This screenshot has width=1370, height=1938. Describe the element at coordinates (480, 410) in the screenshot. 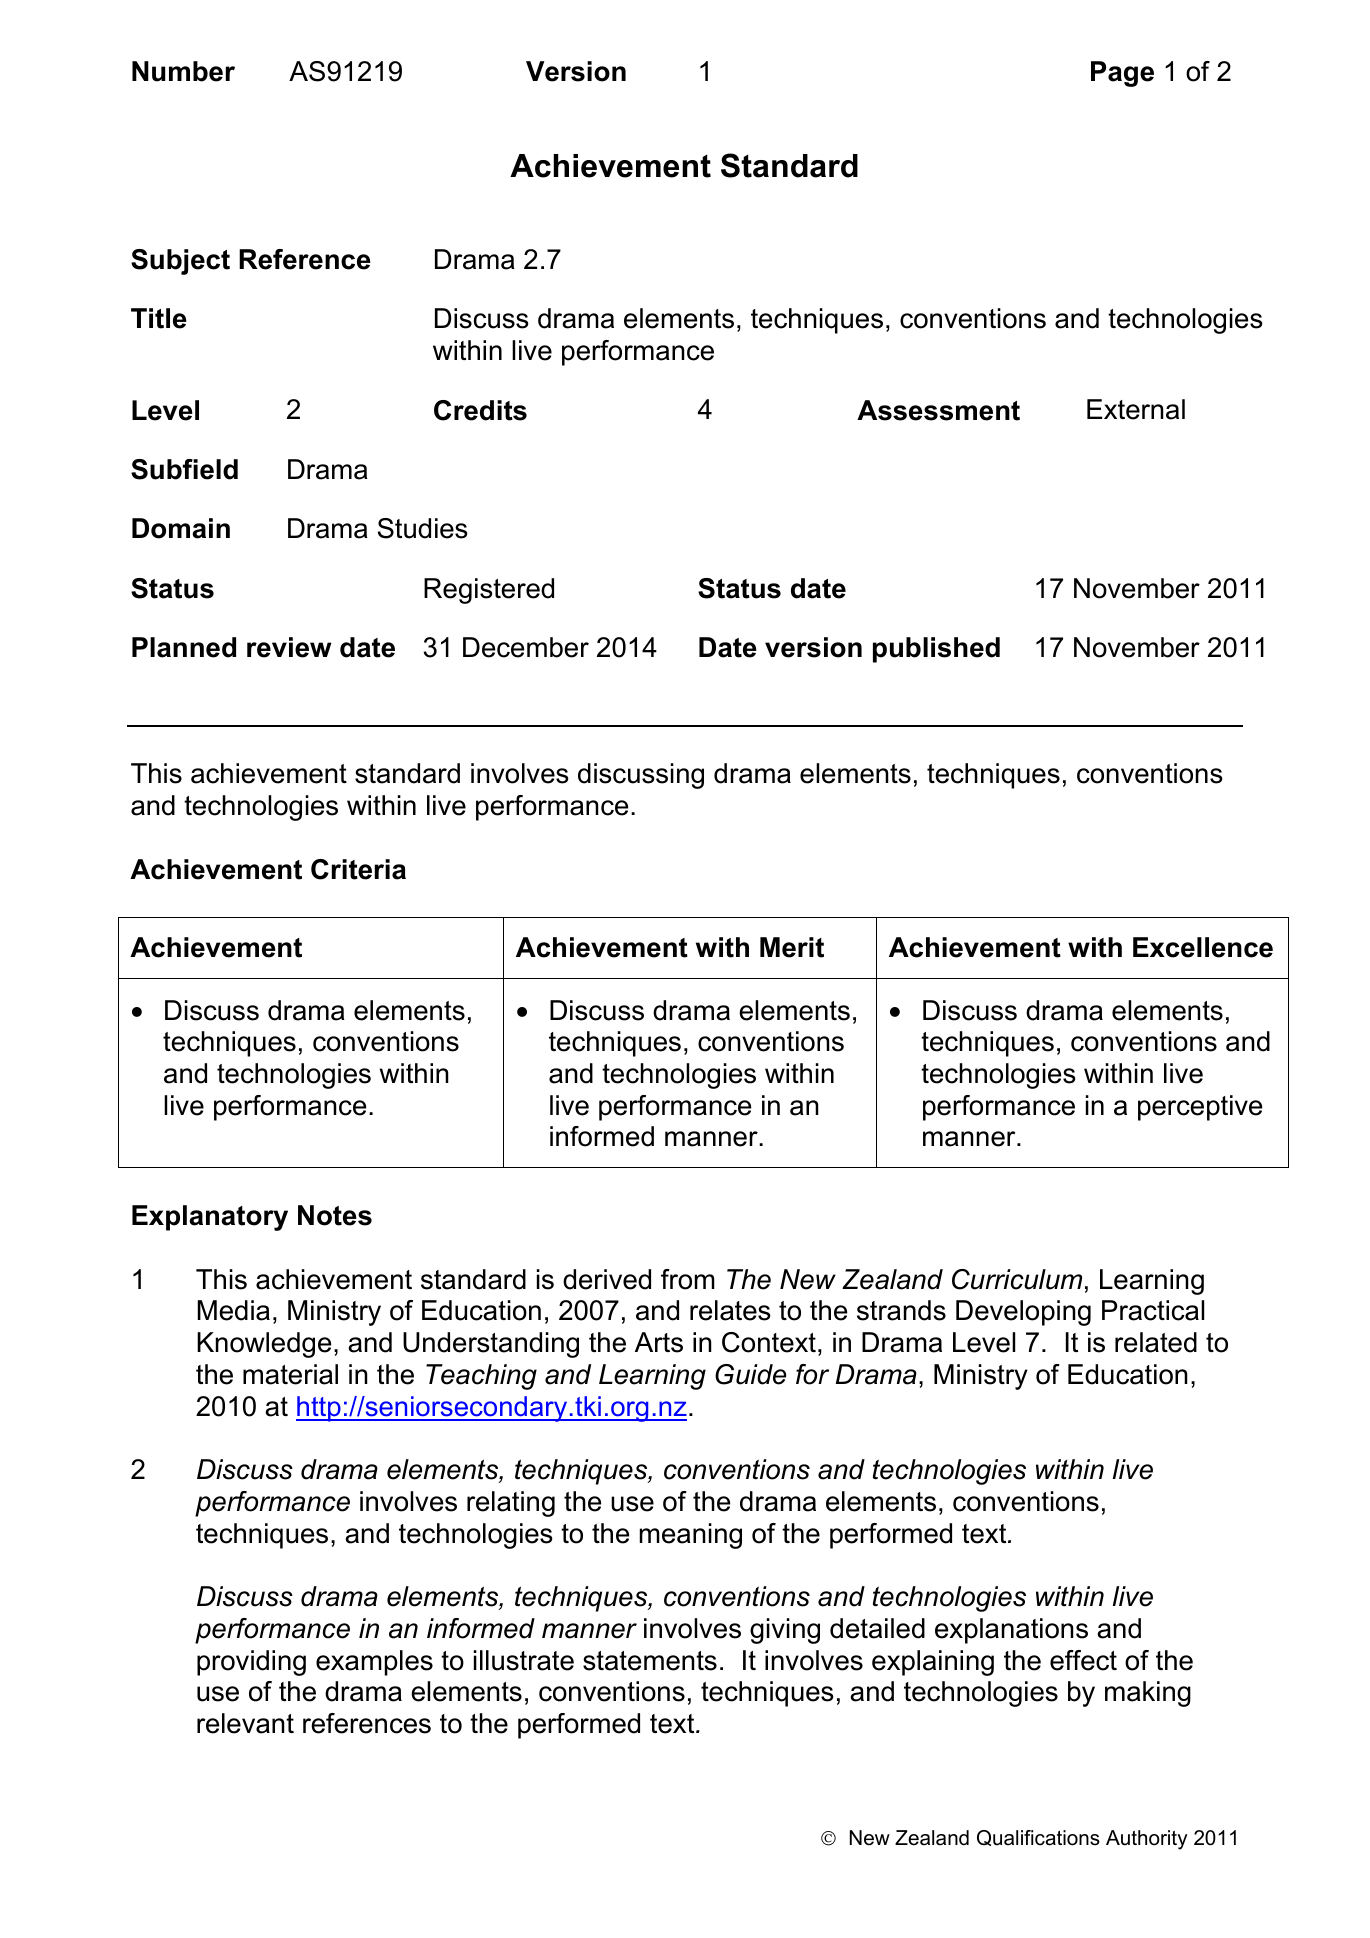

I see `Credits` at that location.
